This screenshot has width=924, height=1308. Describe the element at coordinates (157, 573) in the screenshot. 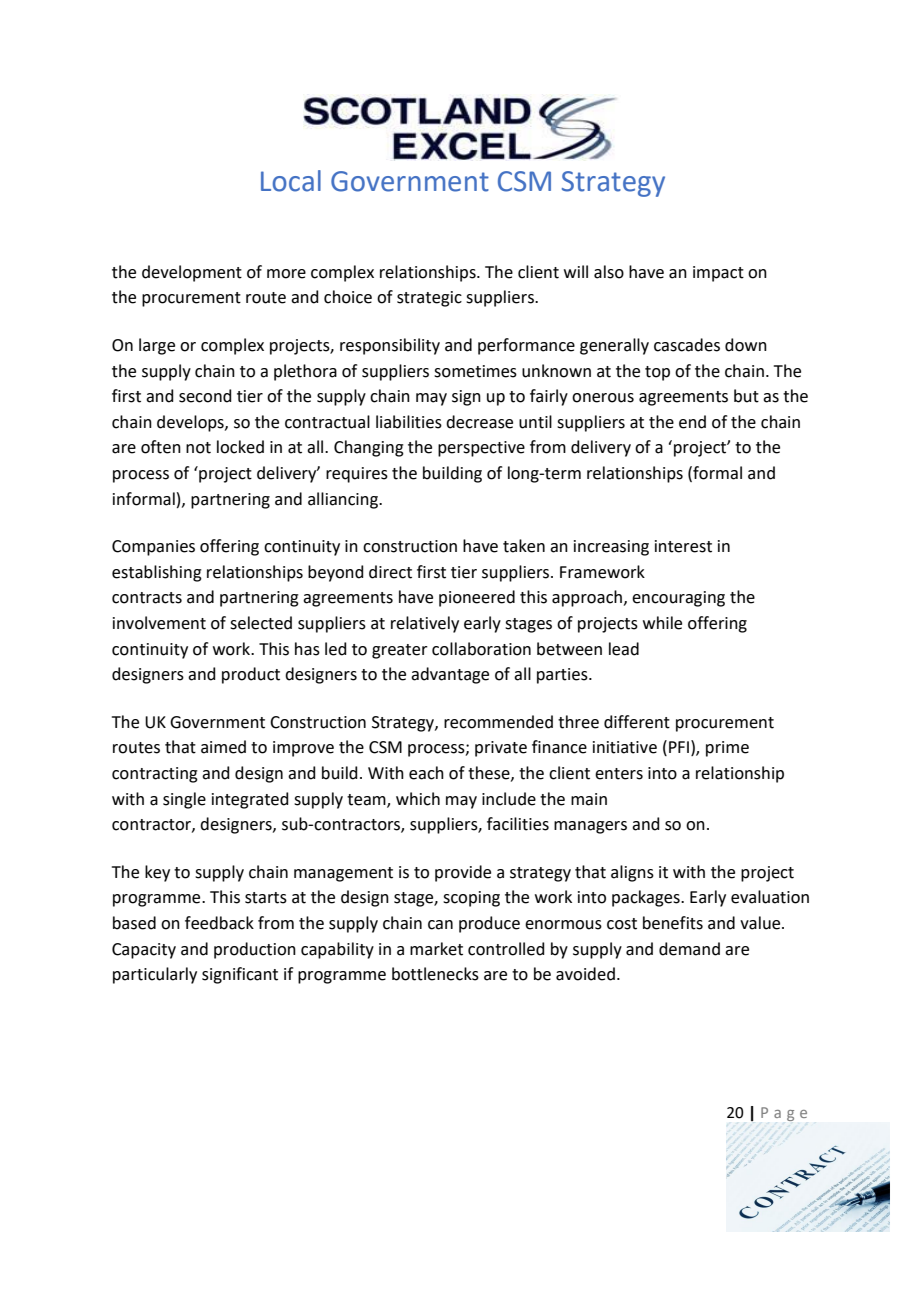

I see `establishing` at that location.
